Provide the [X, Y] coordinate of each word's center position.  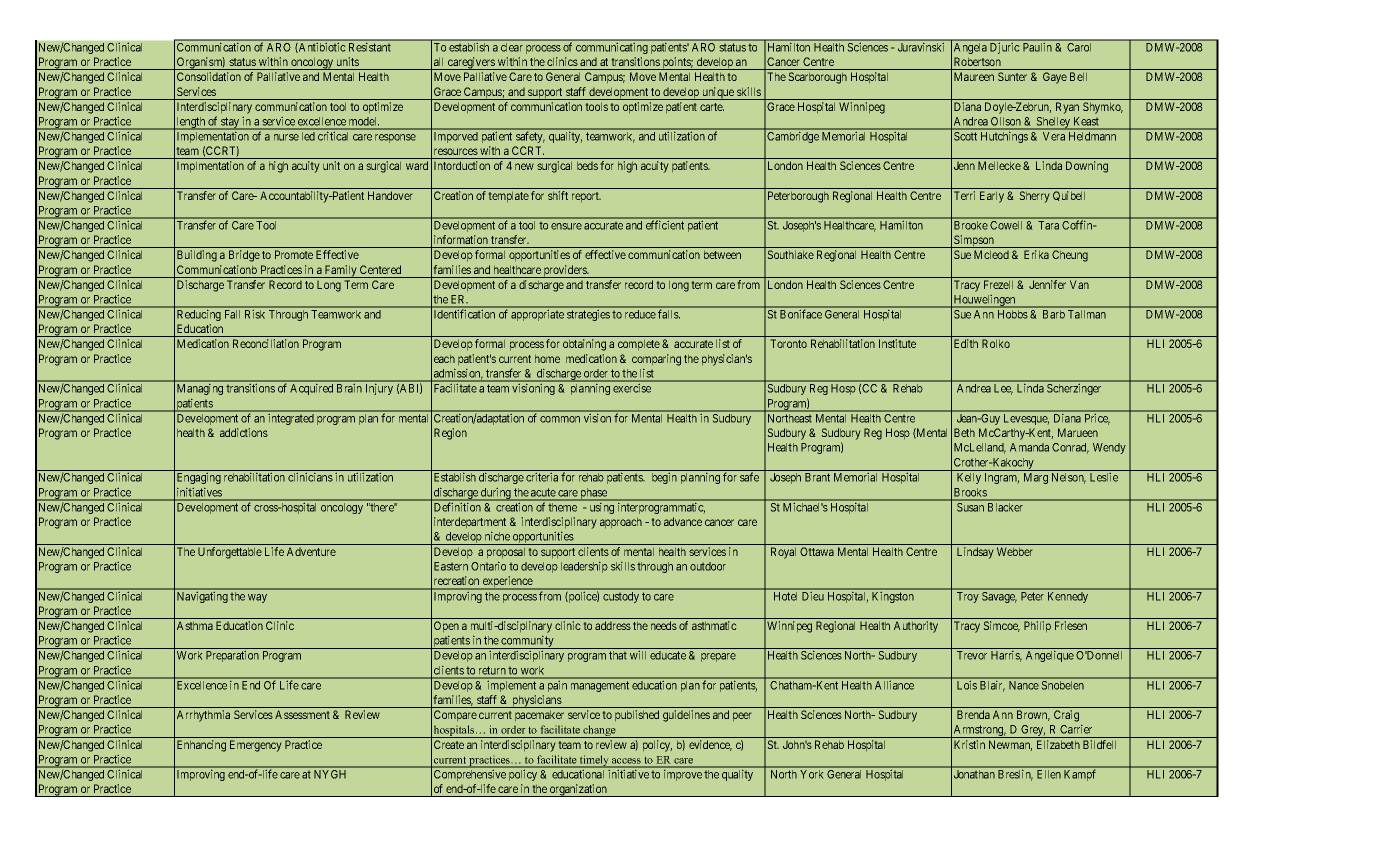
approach [621, 523]
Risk [255, 314]
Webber [1014, 551]
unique [718, 93]
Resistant [370, 47]
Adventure [311, 552]
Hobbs [1012, 314]
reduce [640, 314]
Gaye [1055, 78]
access [626, 760]
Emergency [255, 746]
